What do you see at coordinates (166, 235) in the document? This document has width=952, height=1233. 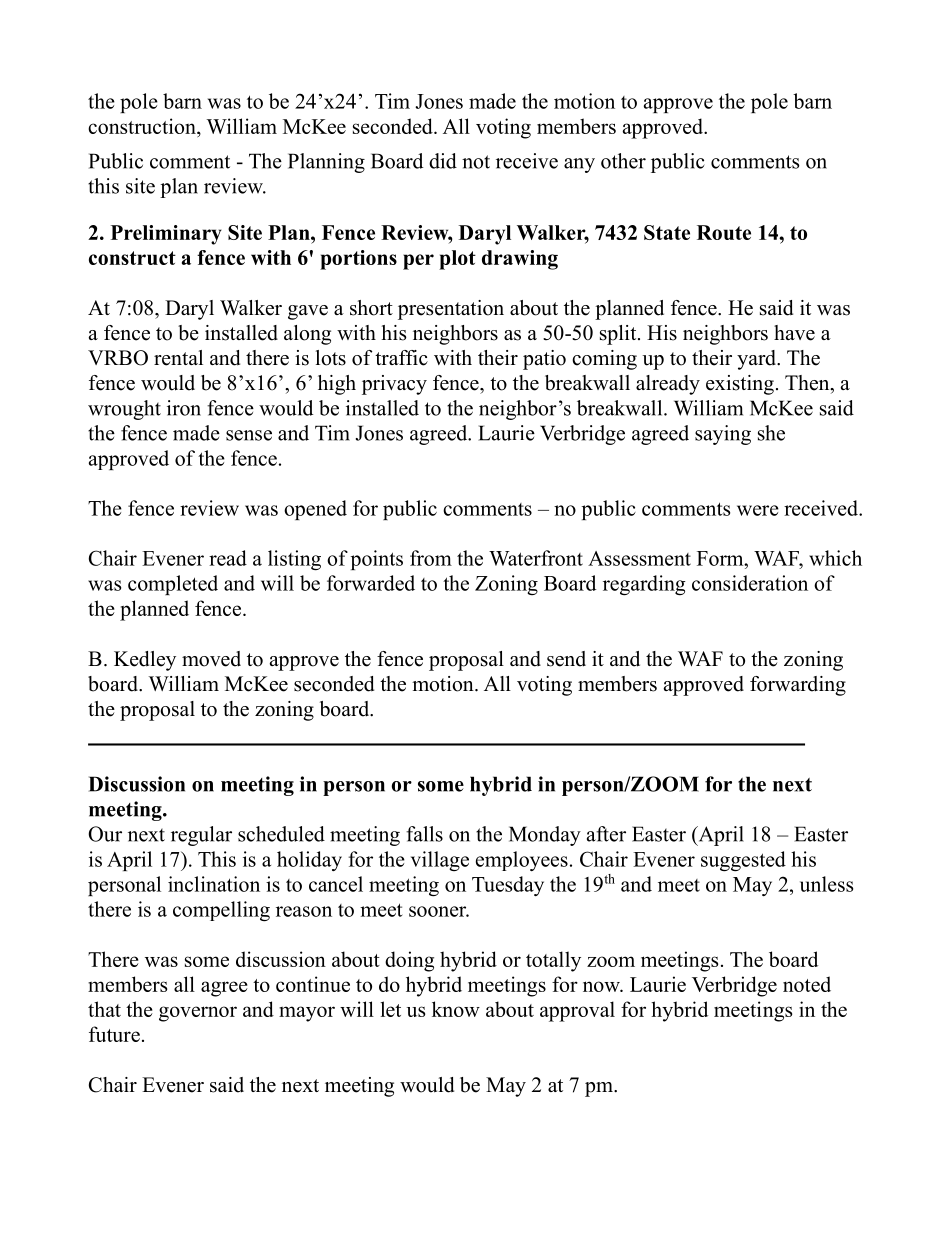 I see `Preliminary` at bounding box center [166, 235].
